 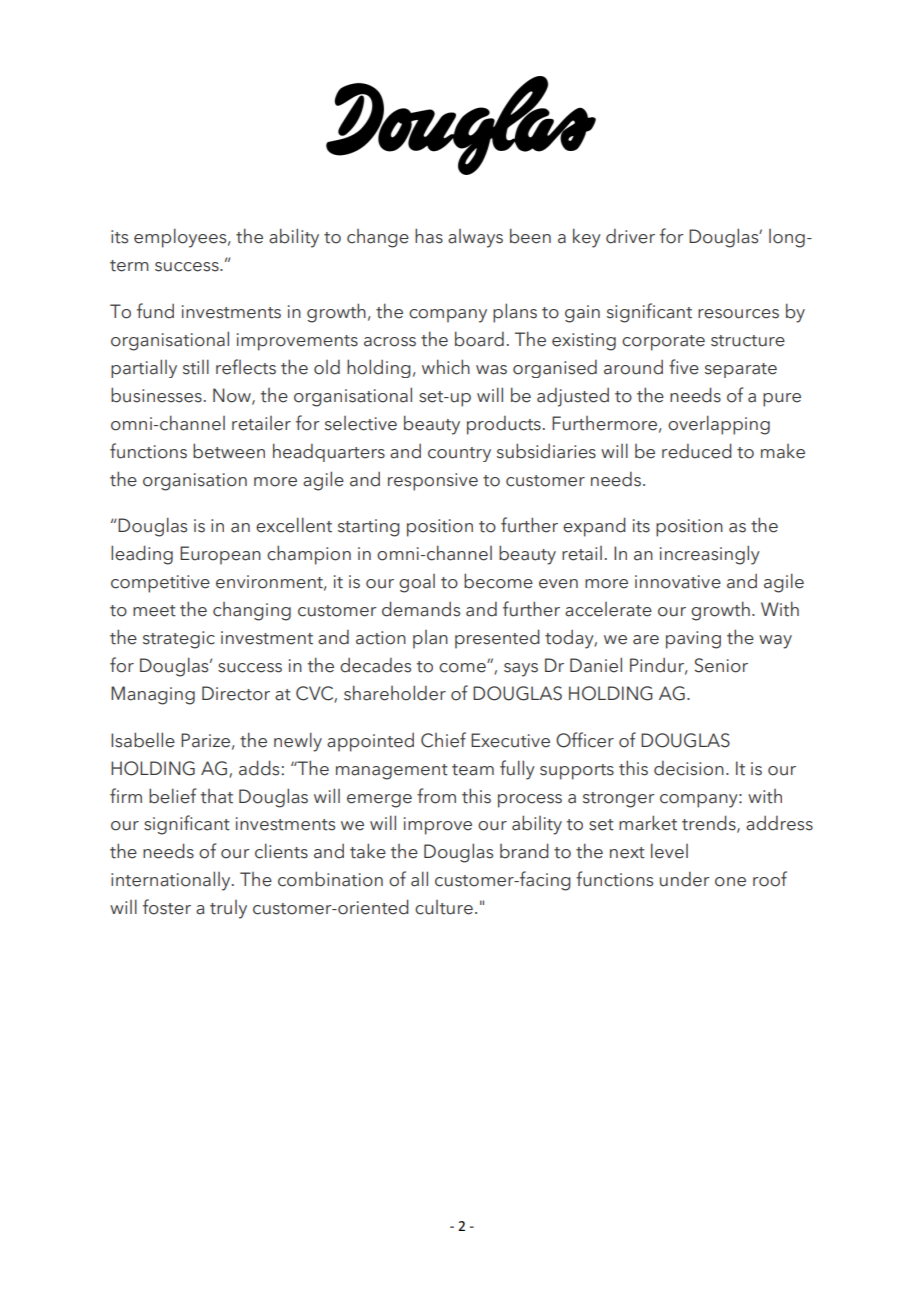 I want to click on goal, so click(x=417, y=583).
